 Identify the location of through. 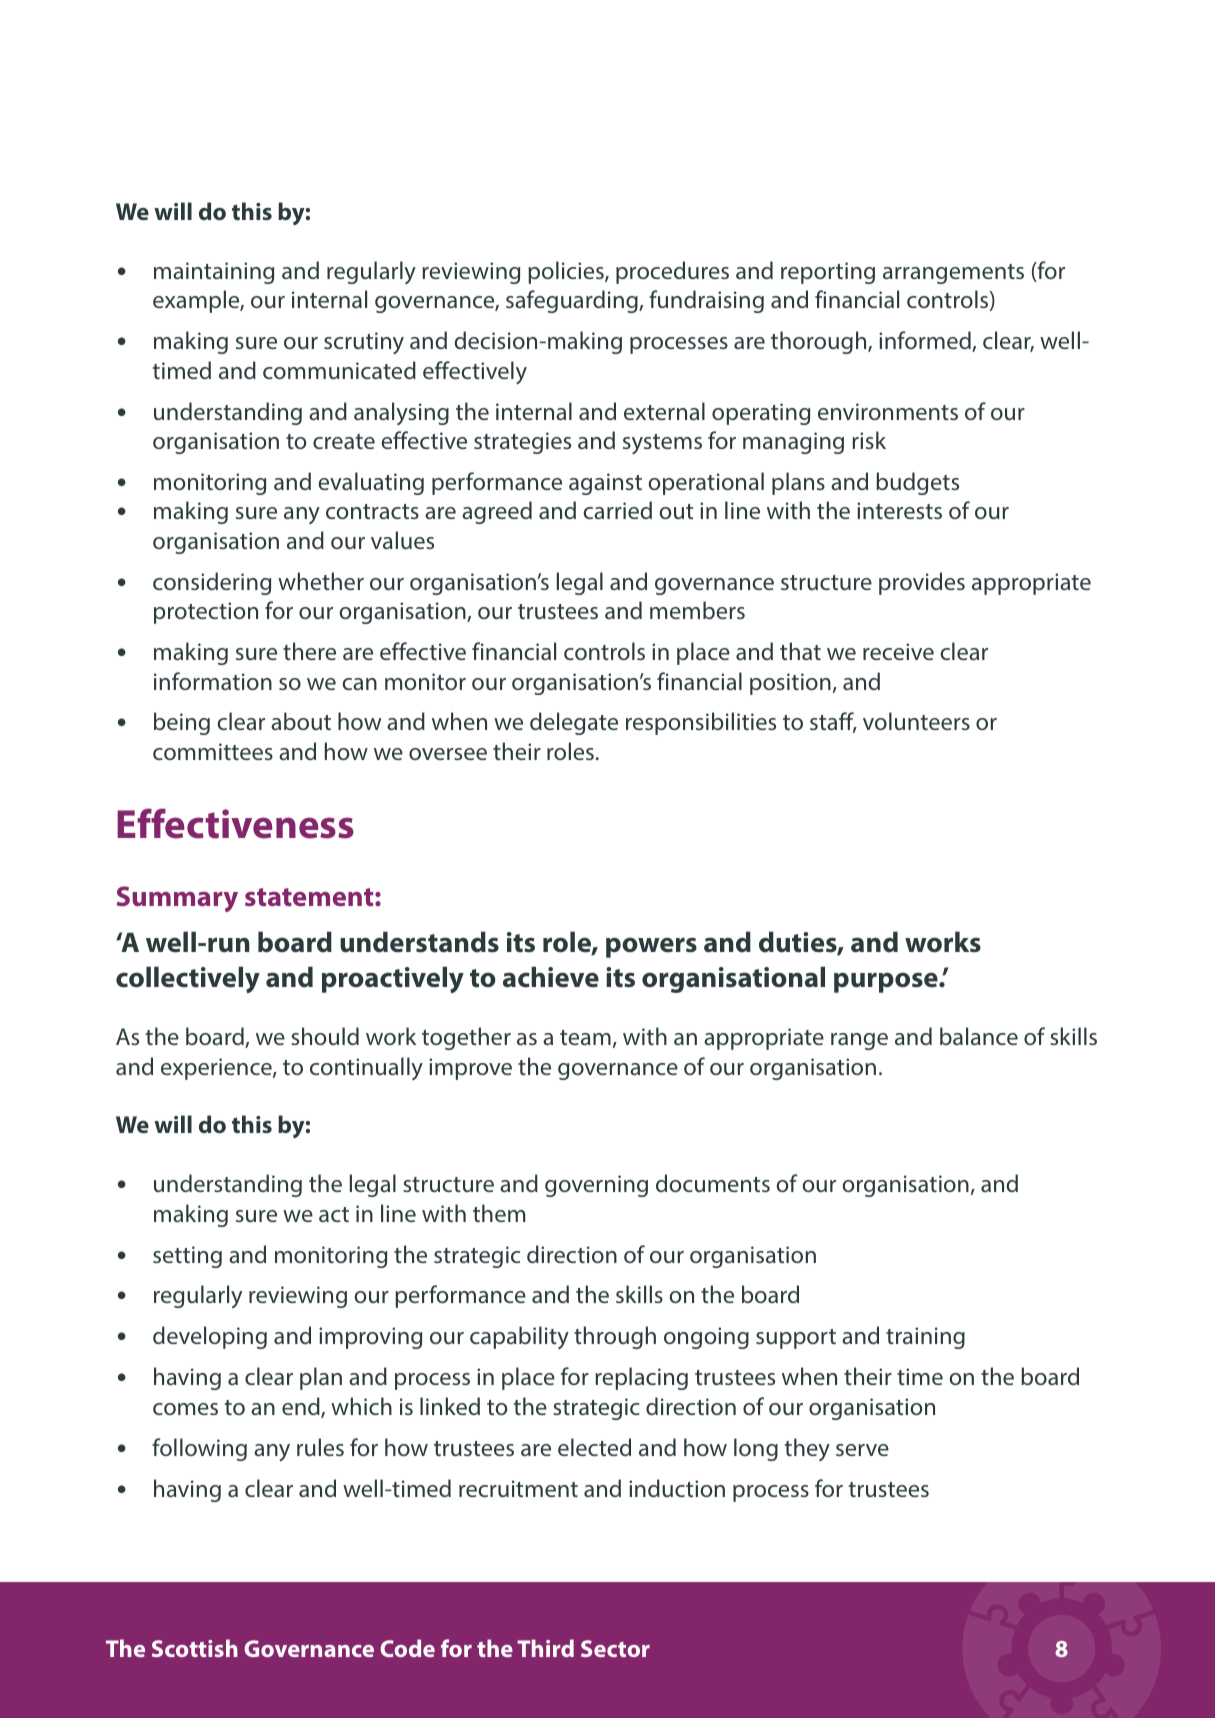
(615, 1337).
